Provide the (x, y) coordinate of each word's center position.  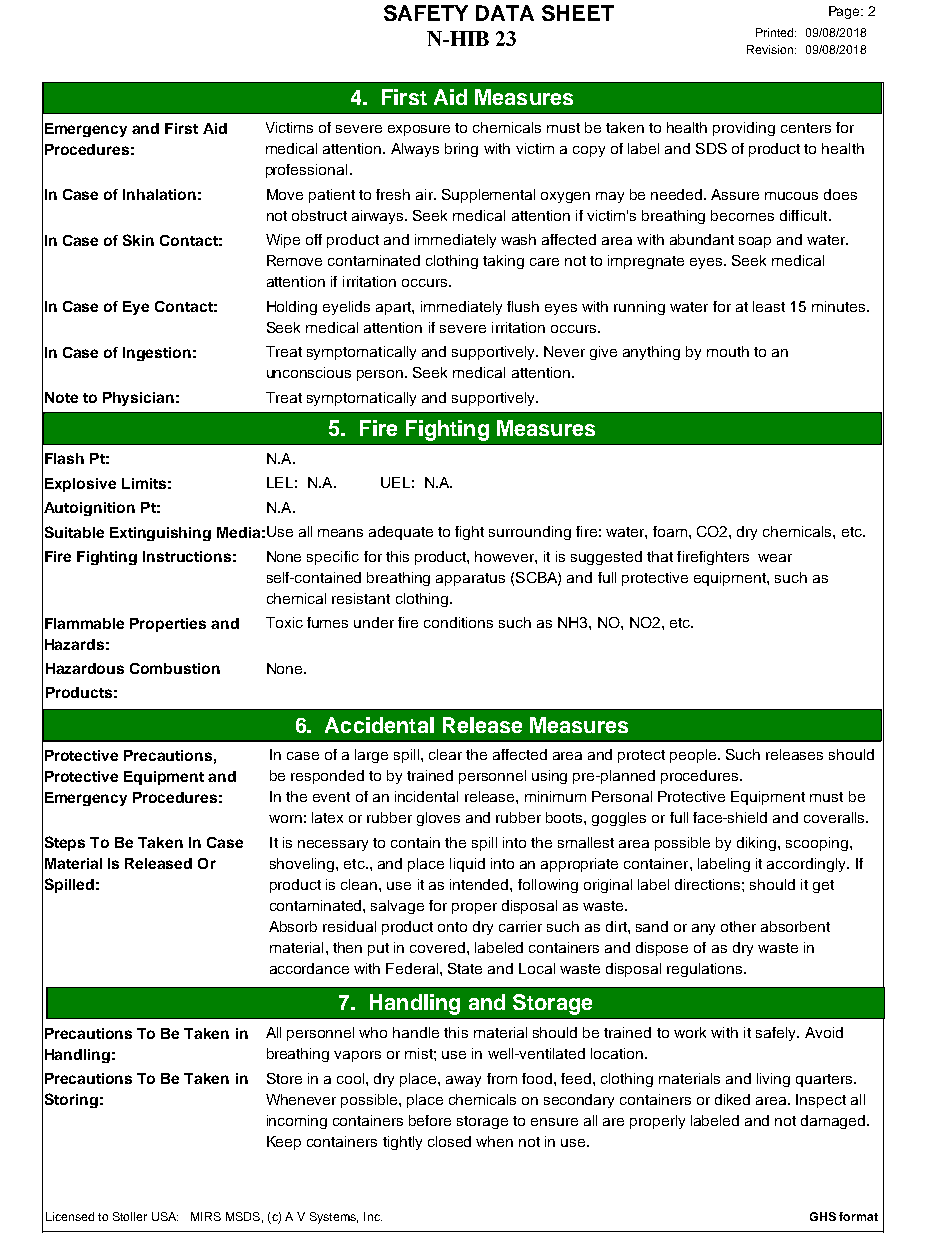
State (465, 968)
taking (503, 262)
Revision (771, 49)
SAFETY (426, 13)
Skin (138, 240)
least (769, 306)
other (738, 926)
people (694, 756)
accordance (309, 968)
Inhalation (159, 194)
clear (445, 754)
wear (775, 558)
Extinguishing (160, 534)
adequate (401, 533)
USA (165, 1216)
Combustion (175, 668)
